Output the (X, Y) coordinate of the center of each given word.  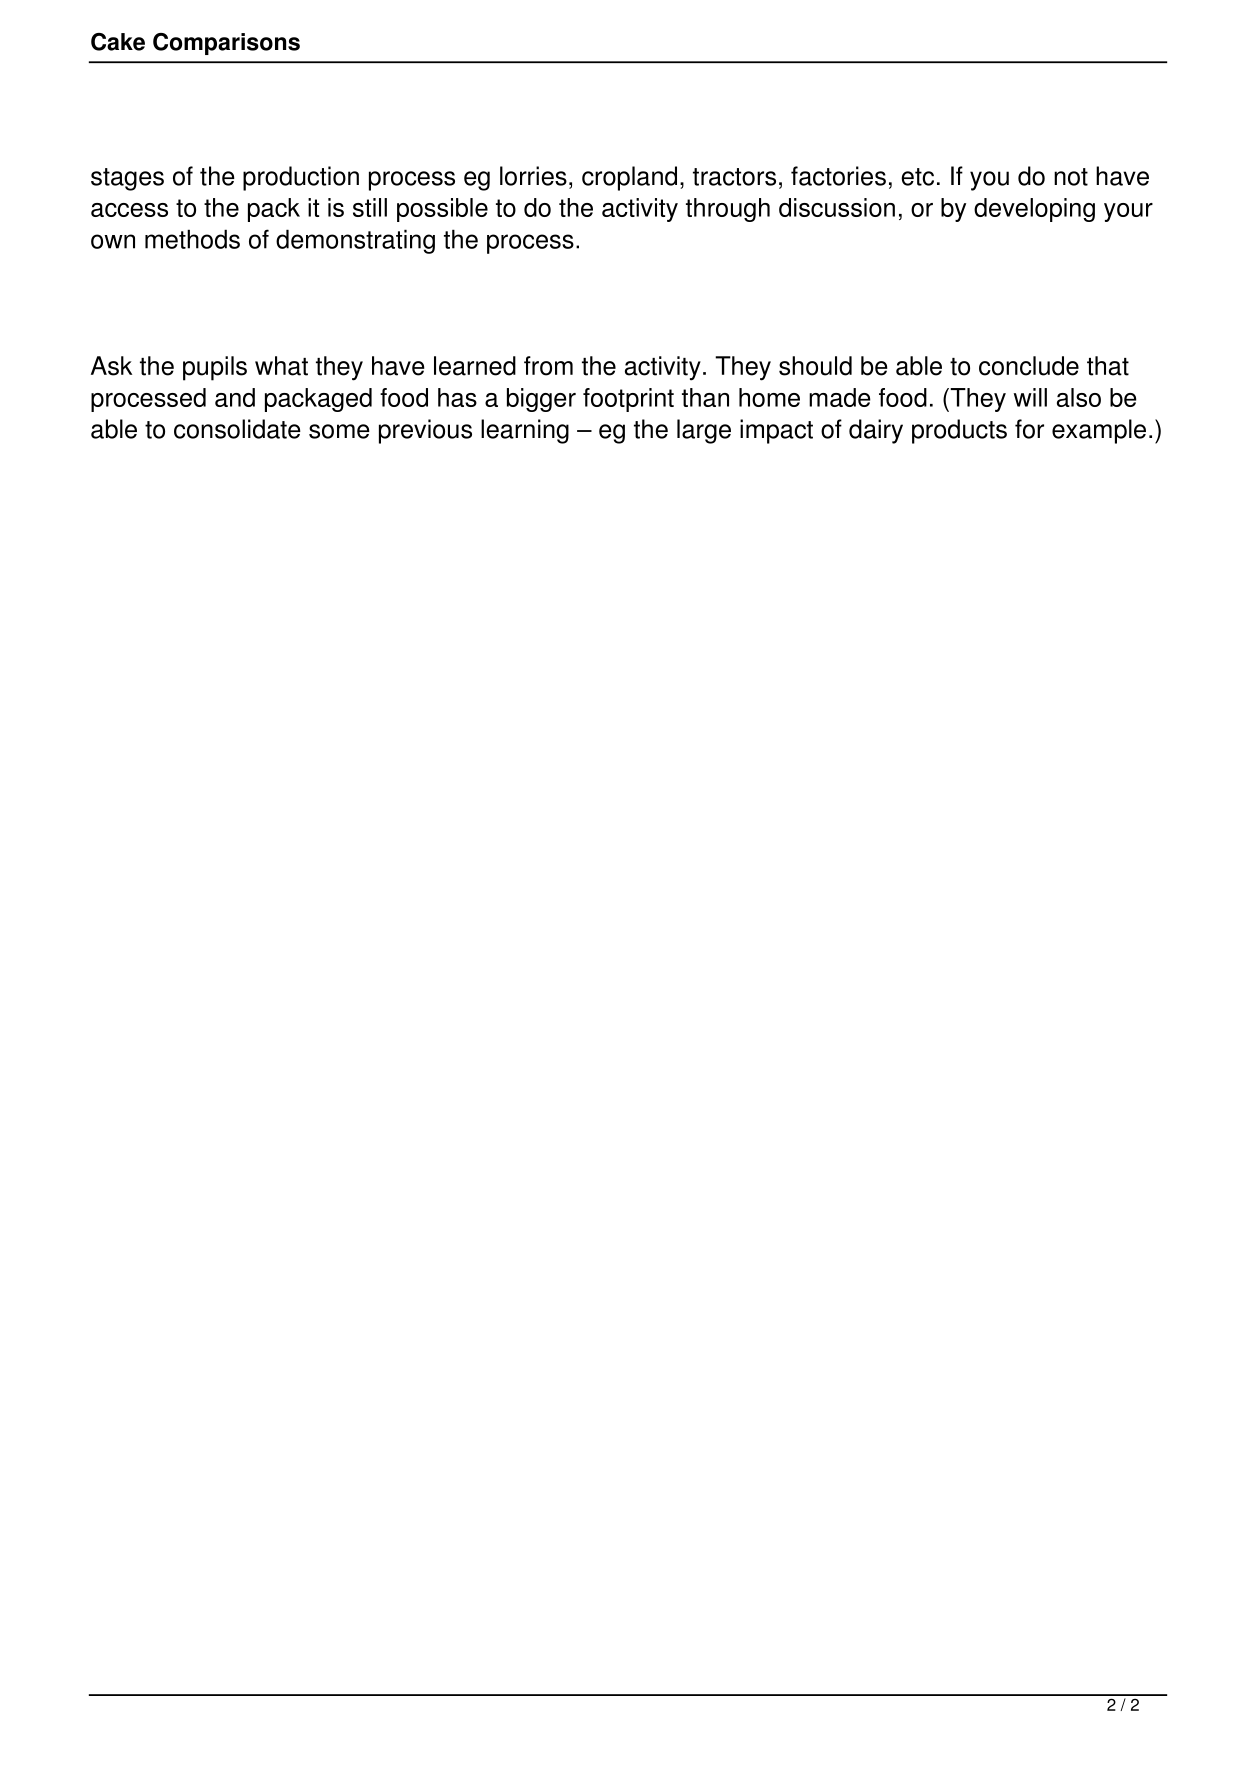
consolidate (237, 429)
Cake (118, 42)
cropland (629, 178)
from (548, 366)
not (1071, 177)
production (301, 178)
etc (917, 177)
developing (1034, 210)
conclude (1029, 366)
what (281, 366)
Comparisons (226, 44)
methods (192, 239)
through (728, 210)
